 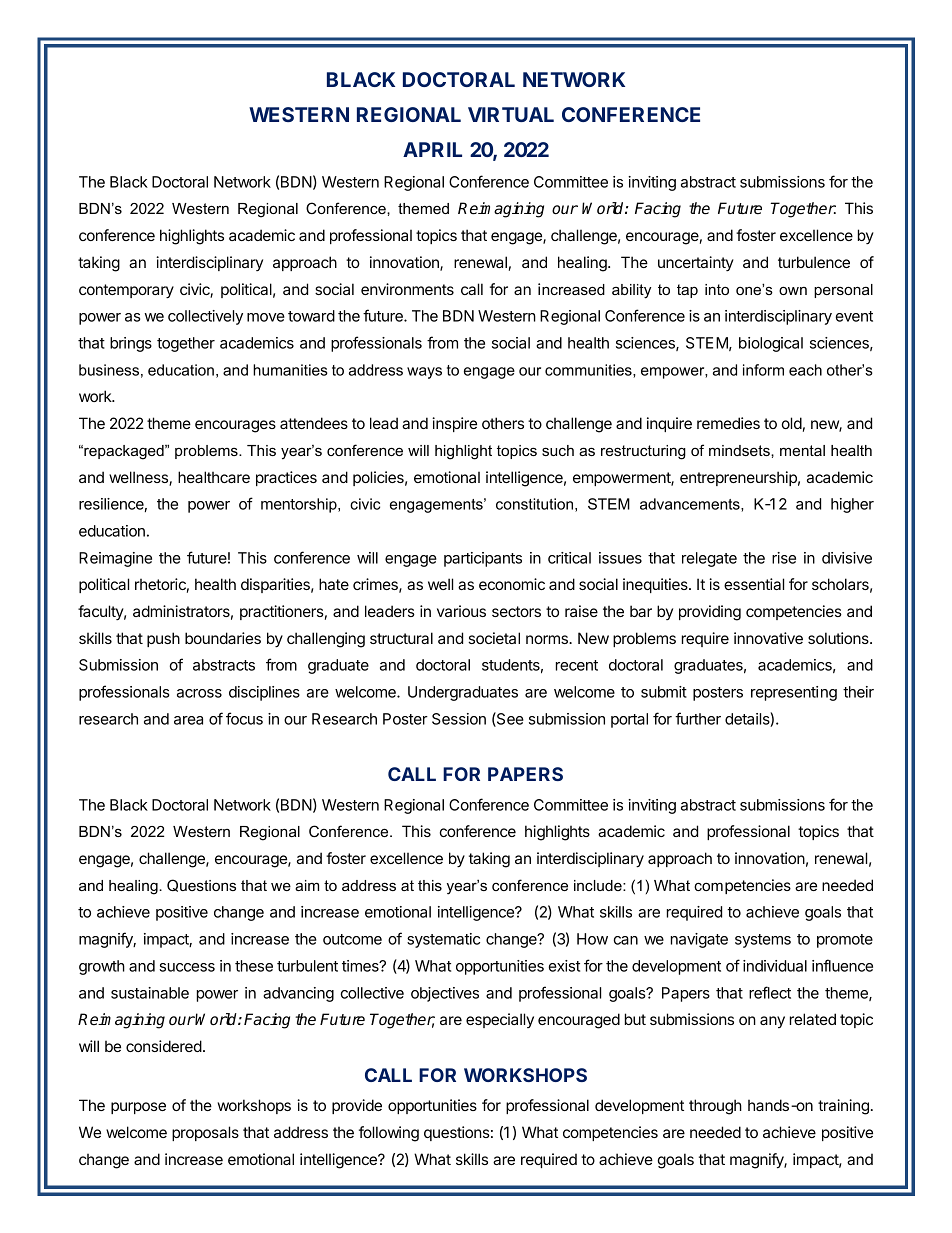 I want to click on societal, so click(x=494, y=638).
